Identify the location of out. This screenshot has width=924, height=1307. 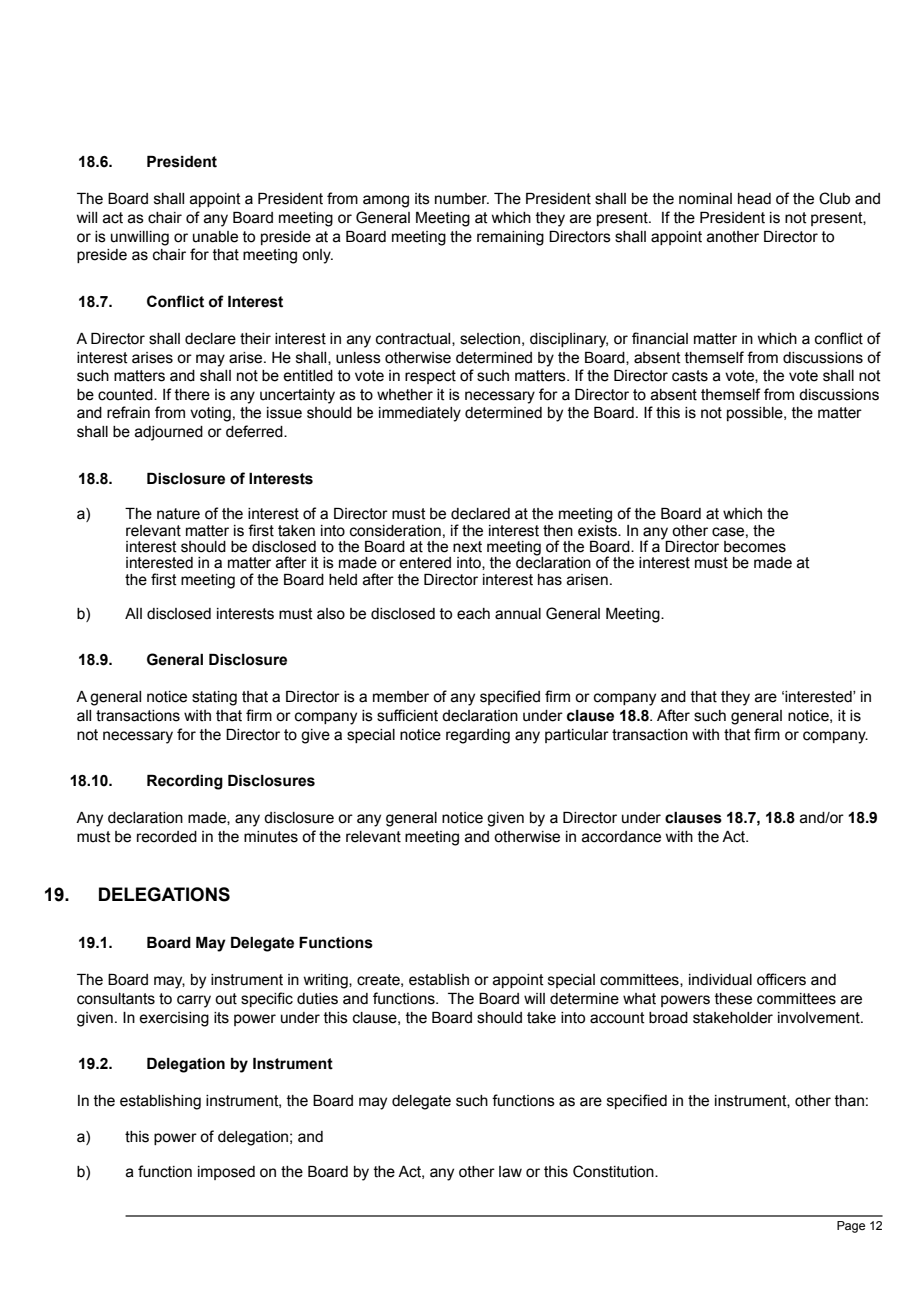
(226, 999).
